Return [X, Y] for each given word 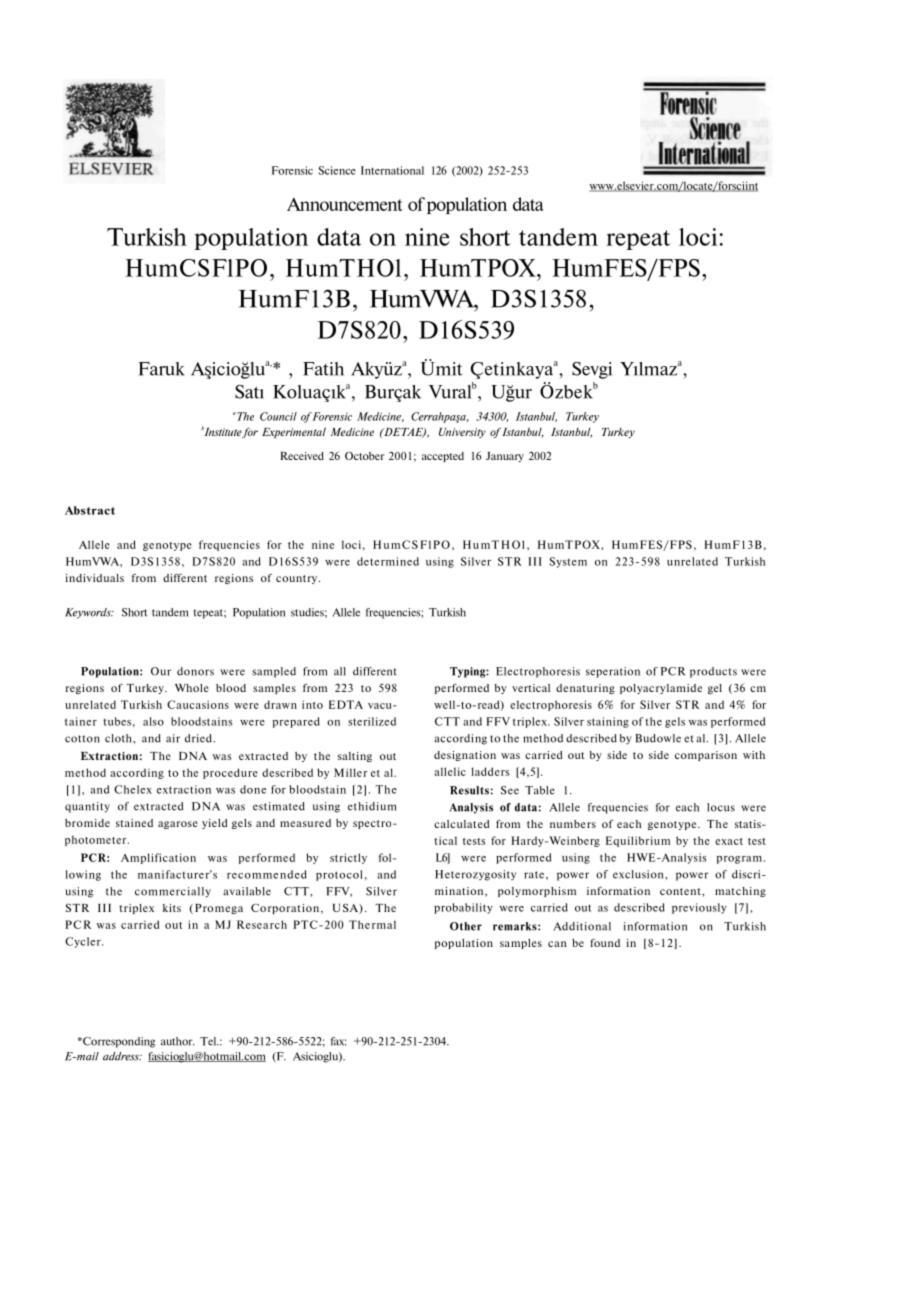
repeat [638, 240]
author [177, 1041]
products [713, 672]
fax [338, 1041]
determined [388, 561]
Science [337, 170]
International [392, 170]
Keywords [89, 613]
